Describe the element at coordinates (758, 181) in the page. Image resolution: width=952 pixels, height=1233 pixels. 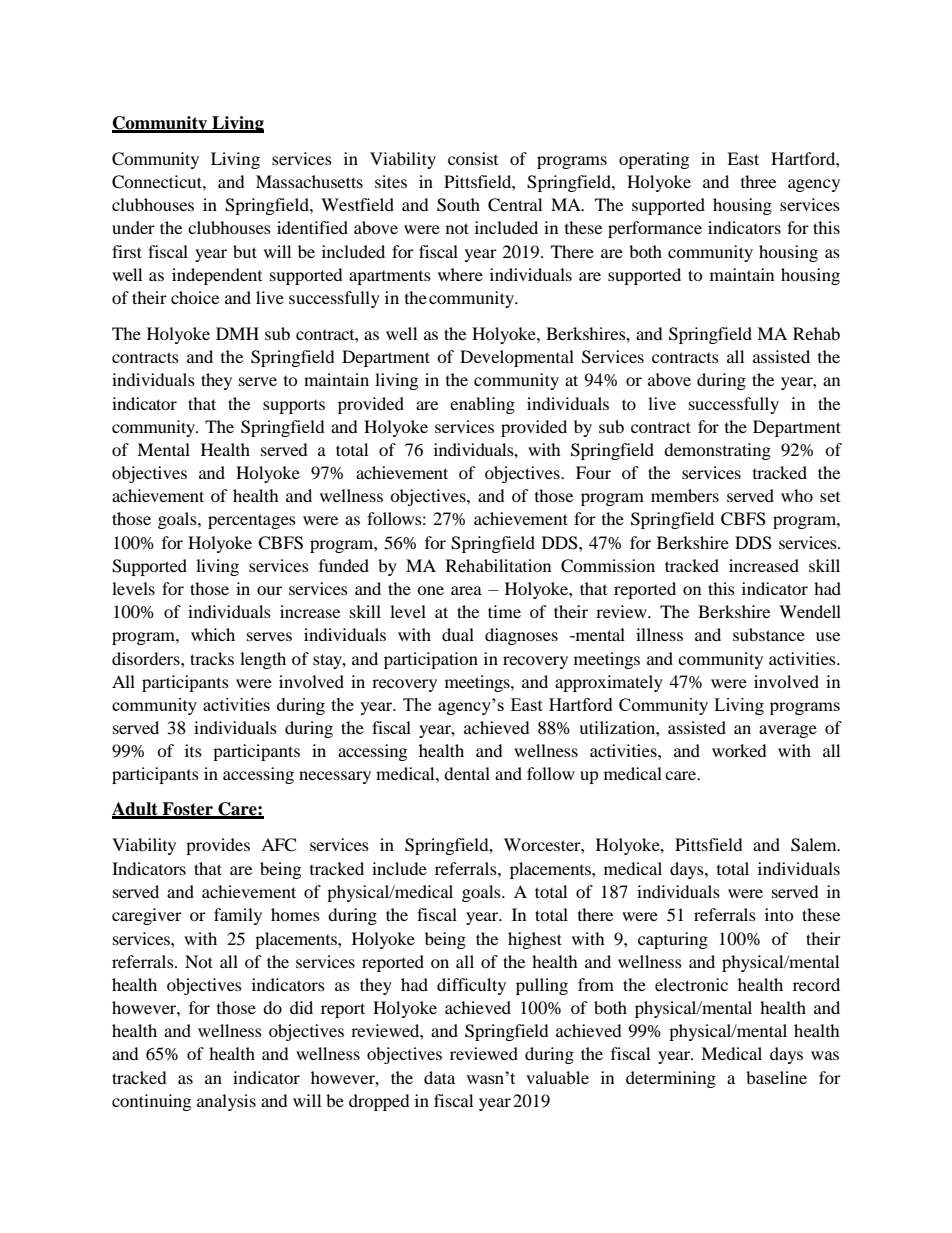
I see `three` at that location.
